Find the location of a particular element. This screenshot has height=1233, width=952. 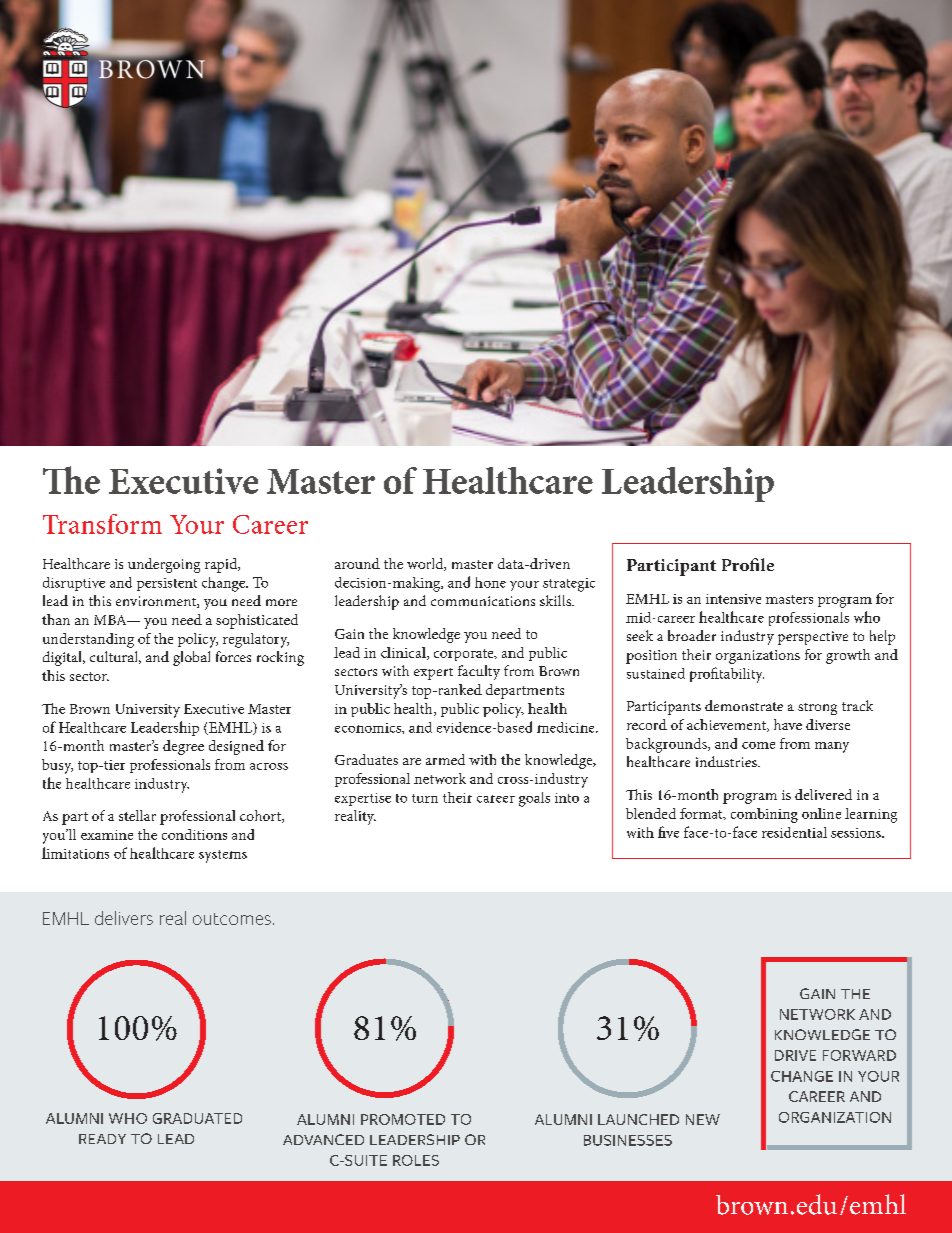

READY is located at coordinates (102, 1139).
